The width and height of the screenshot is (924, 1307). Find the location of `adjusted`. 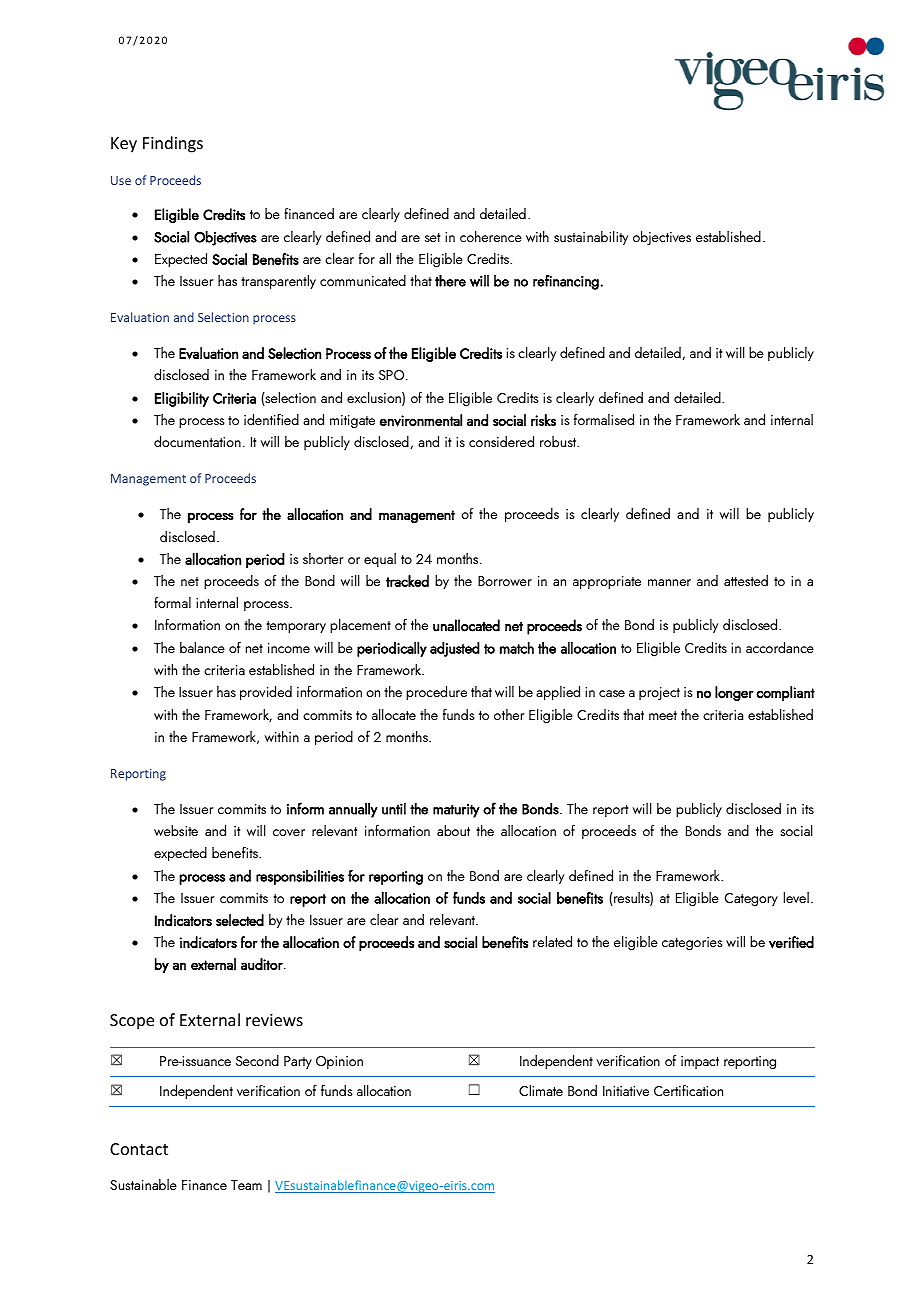

adjusted is located at coordinates (455, 649).
